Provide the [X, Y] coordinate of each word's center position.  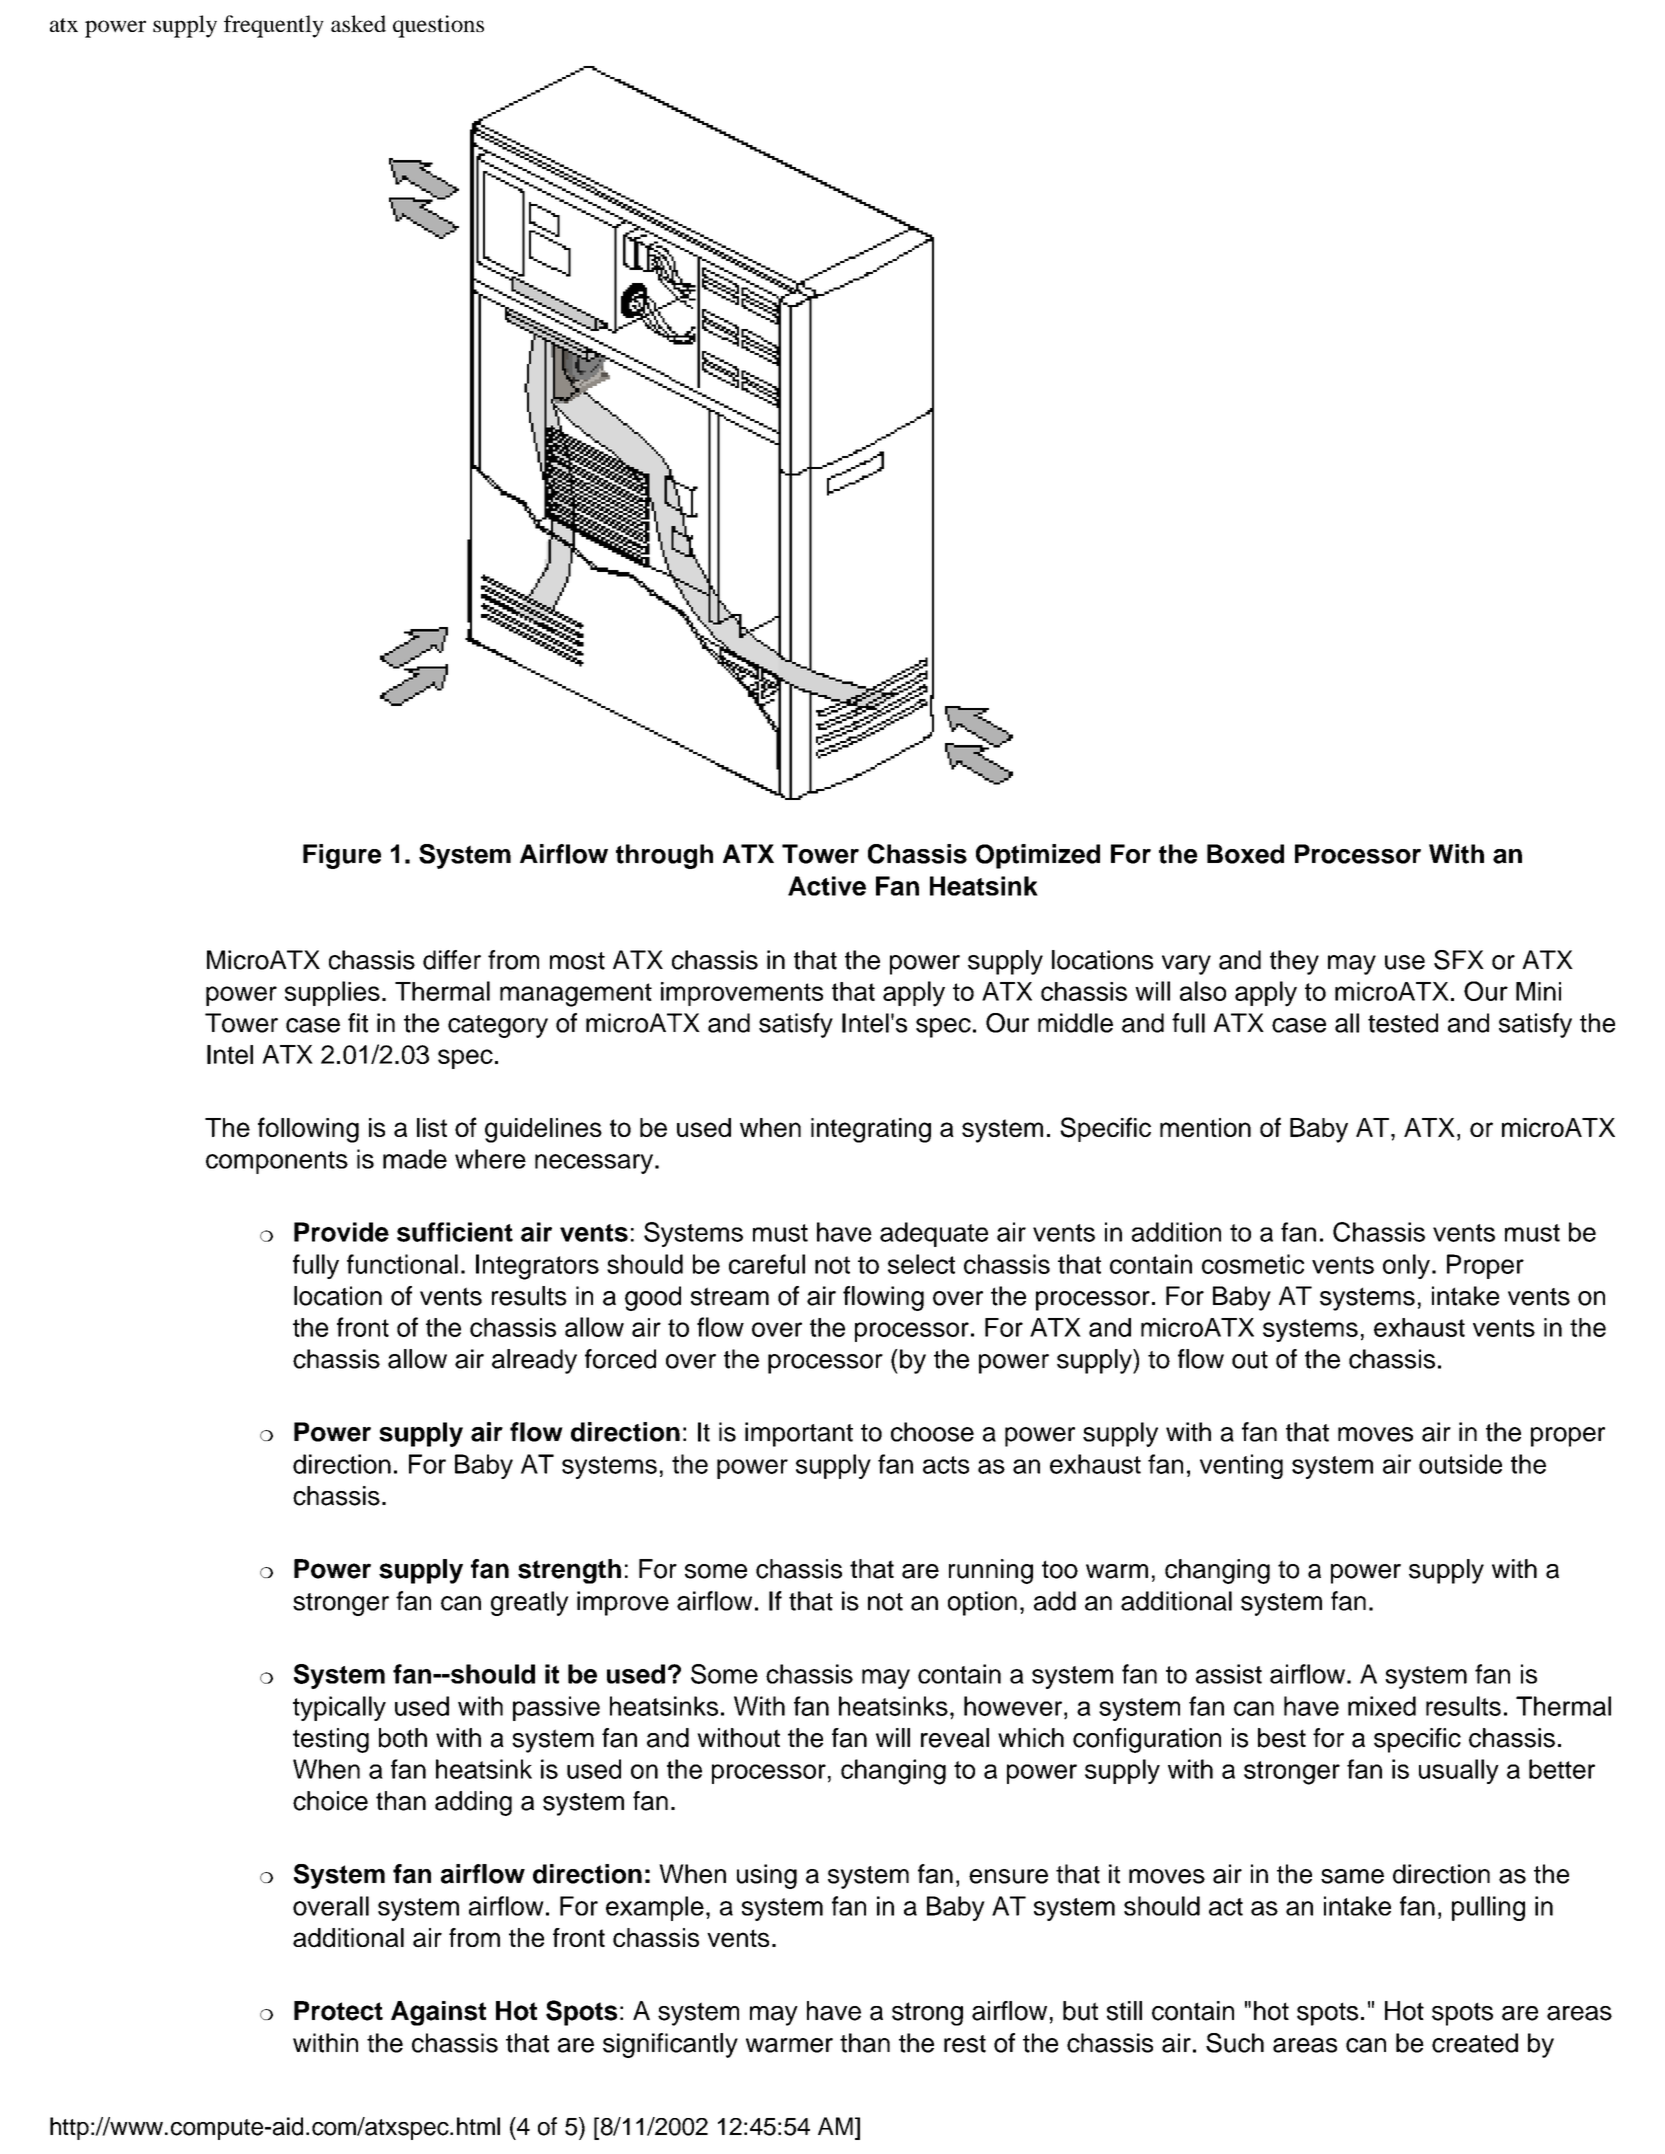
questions [438, 26]
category [498, 1026]
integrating [871, 1130]
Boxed [1245, 854]
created [1475, 2043]
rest [965, 2044]
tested [1403, 1023]
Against [438, 2013]
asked [358, 23]
